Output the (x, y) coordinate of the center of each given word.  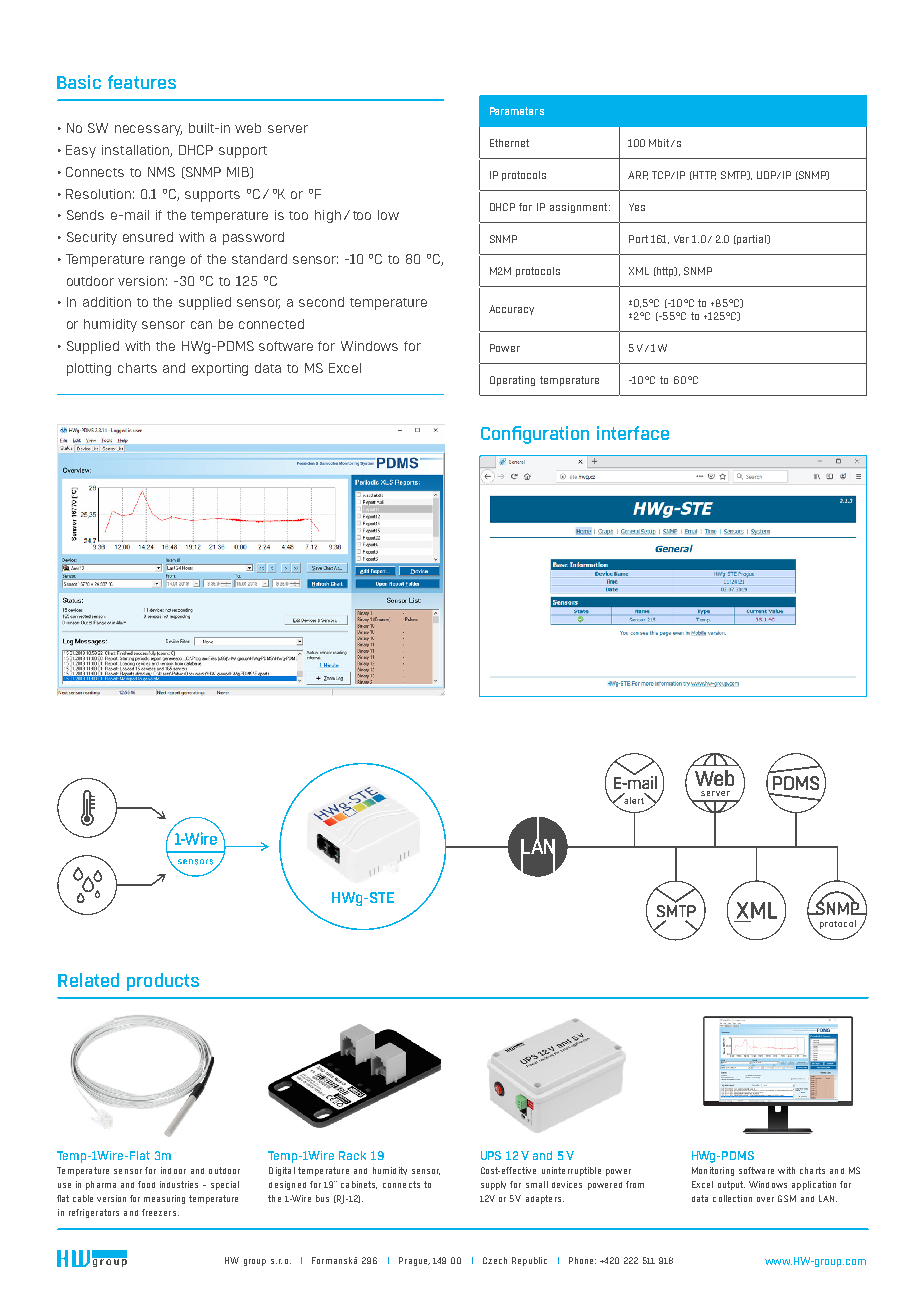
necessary (148, 130)
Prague (414, 1261)
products (163, 982)
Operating (512, 381)
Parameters (517, 111)
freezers (160, 1212)
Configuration (535, 435)
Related (88, 980)
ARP (638, 175)
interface (633, 433)
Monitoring (713, 1171)
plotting (89, 369)
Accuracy (511, 310)
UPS (491, 1155)
